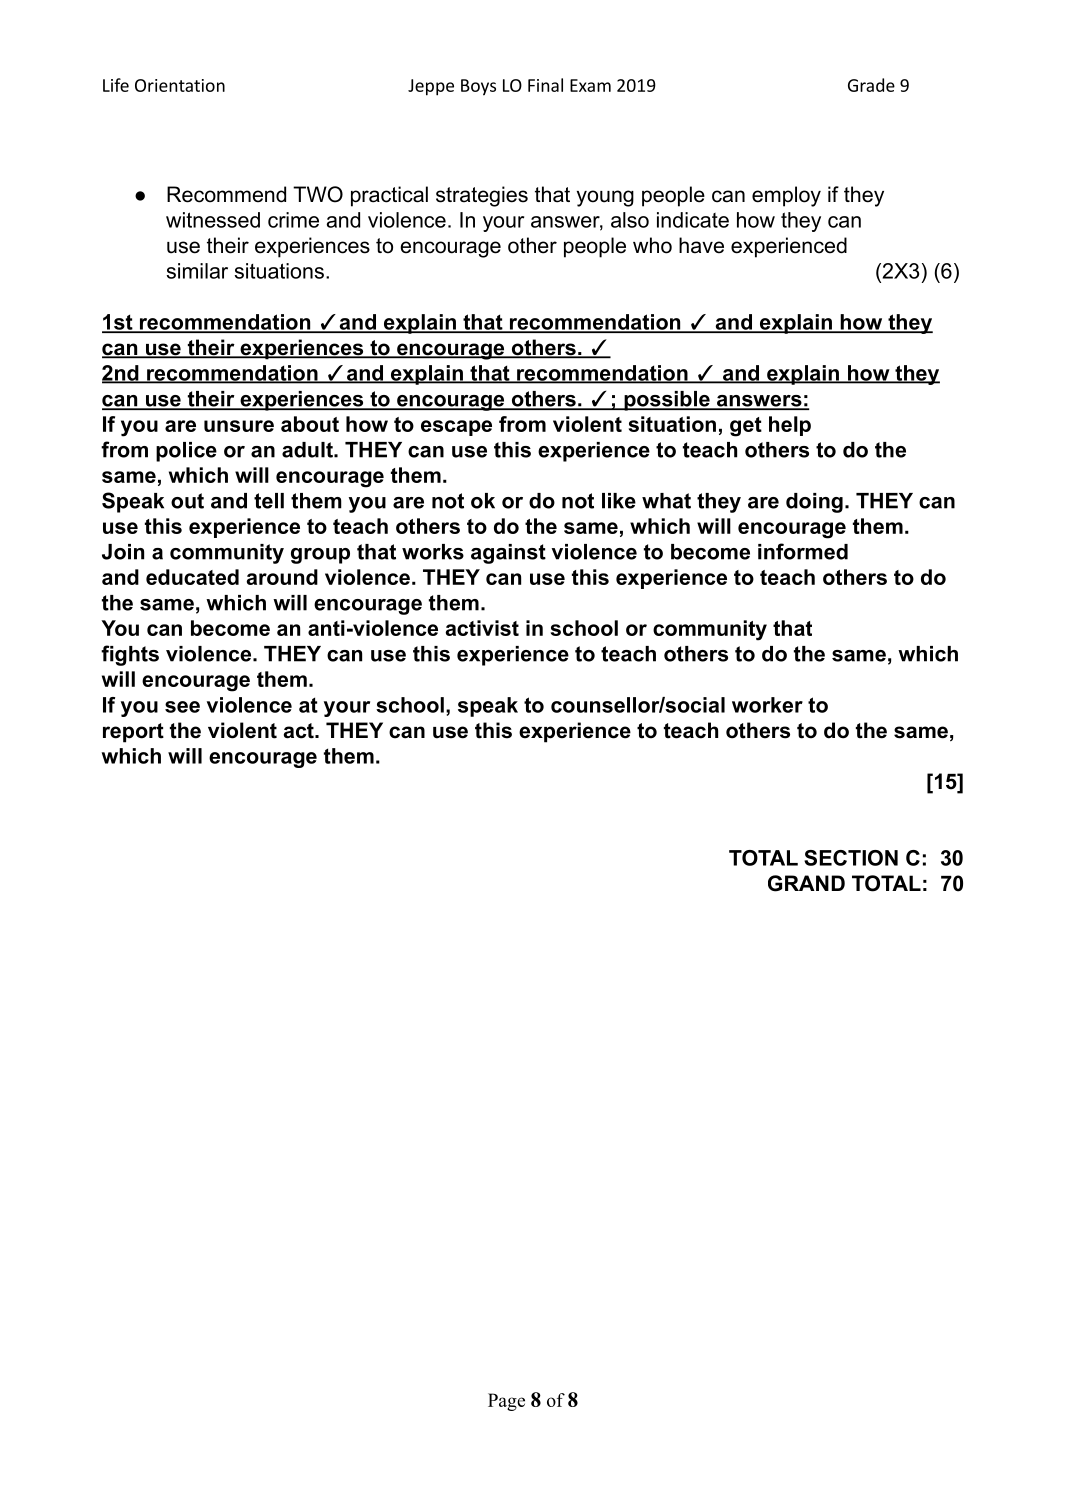 Image resolution: width=1067 pixels, height=1508 pixels. Describe the element at coordinates (506, 1402) in the document. I see `Page` at that location.
